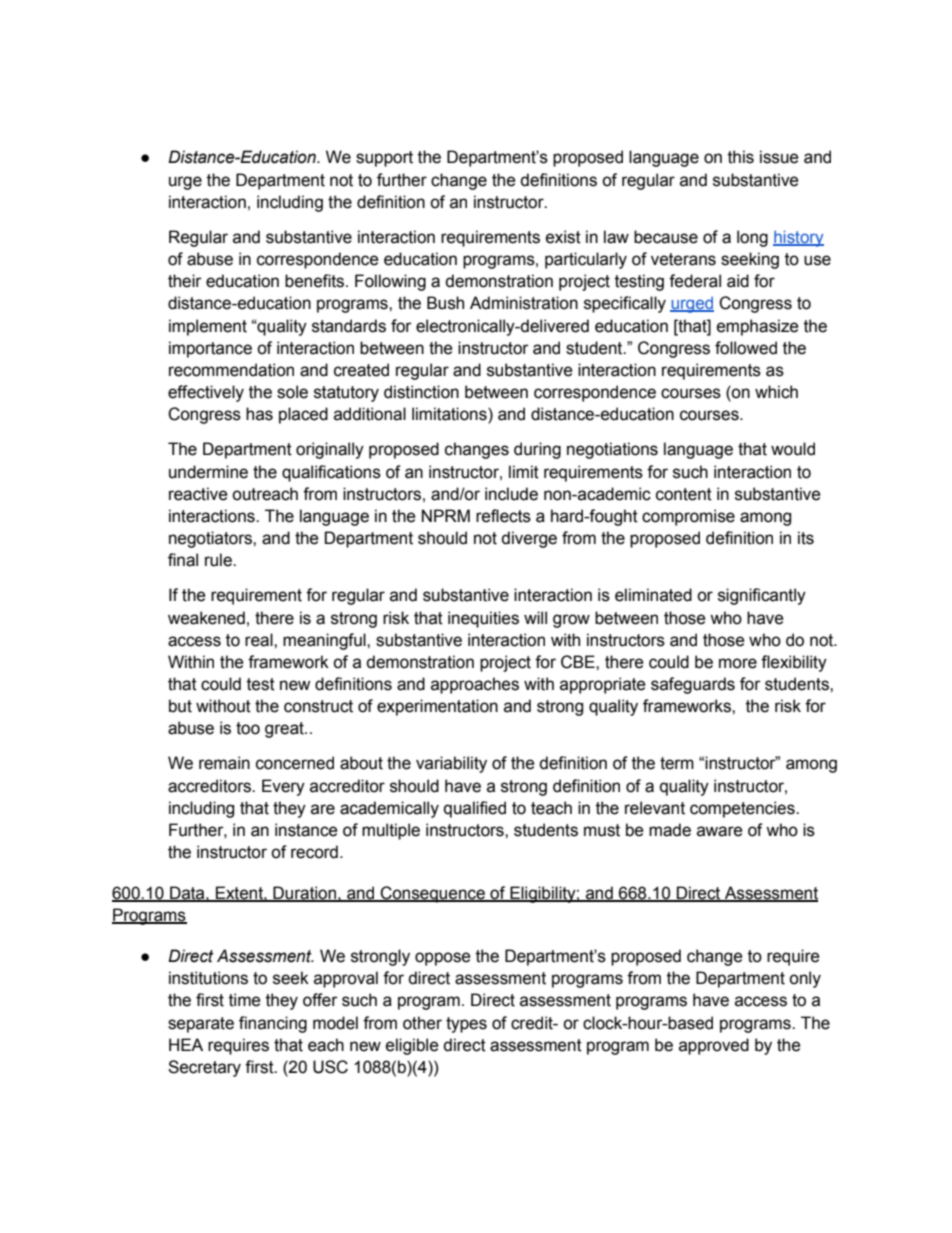  Describe the element at coordinates (384, 159) in the document. I see `support` at that location.
